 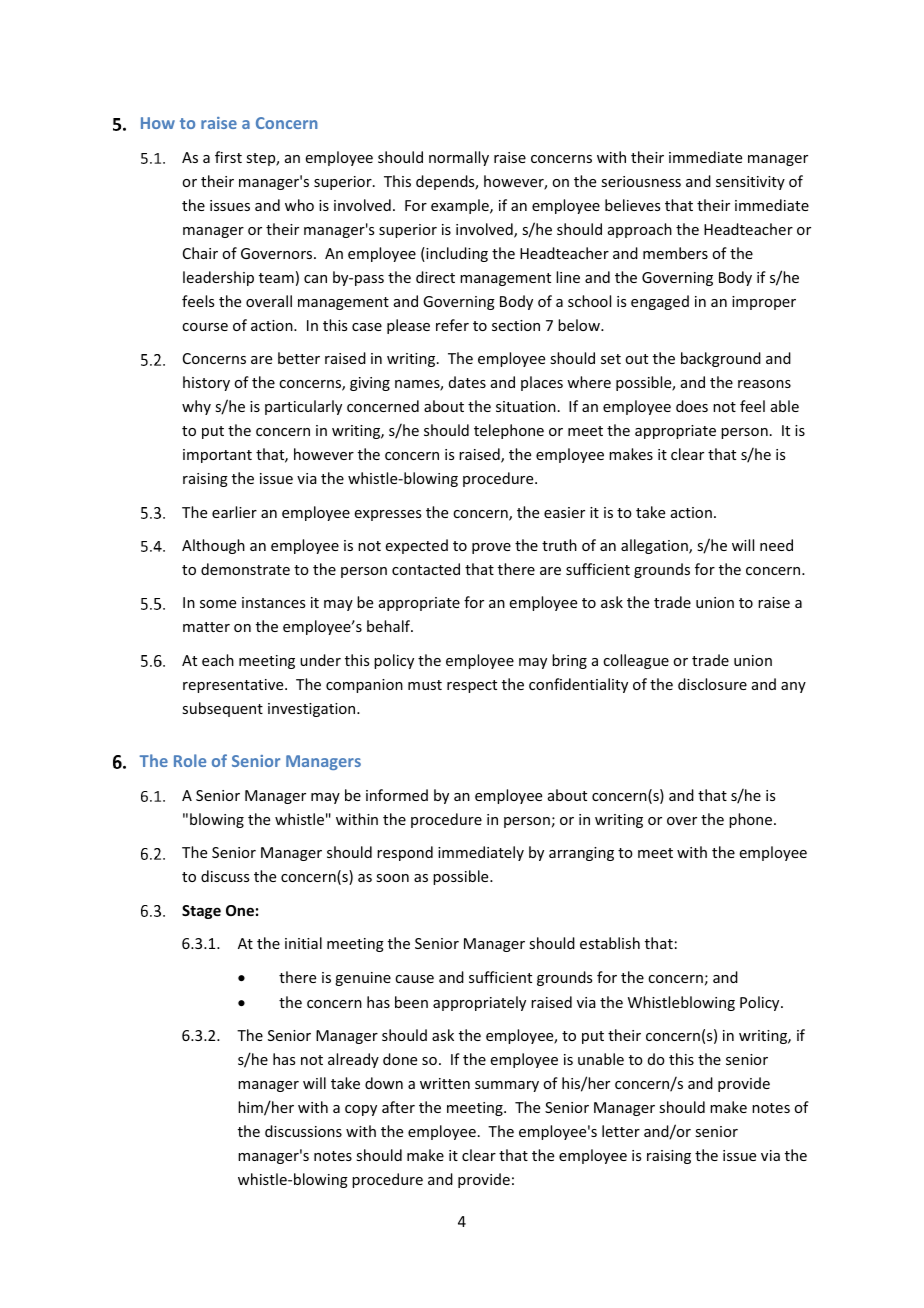 I want to click on prove, so click(x=491, y=548).
